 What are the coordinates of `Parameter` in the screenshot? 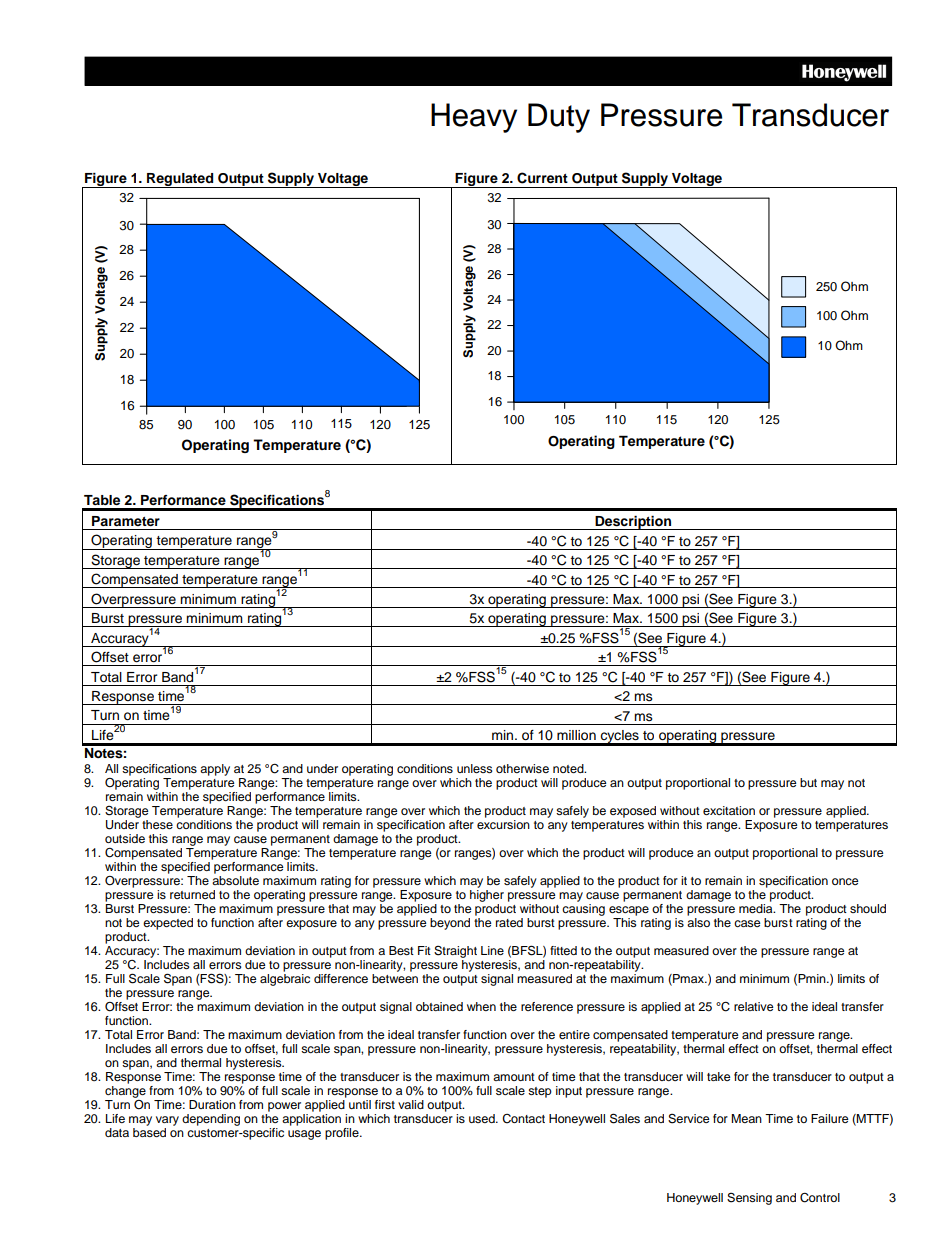 It's located at (126, 521).
